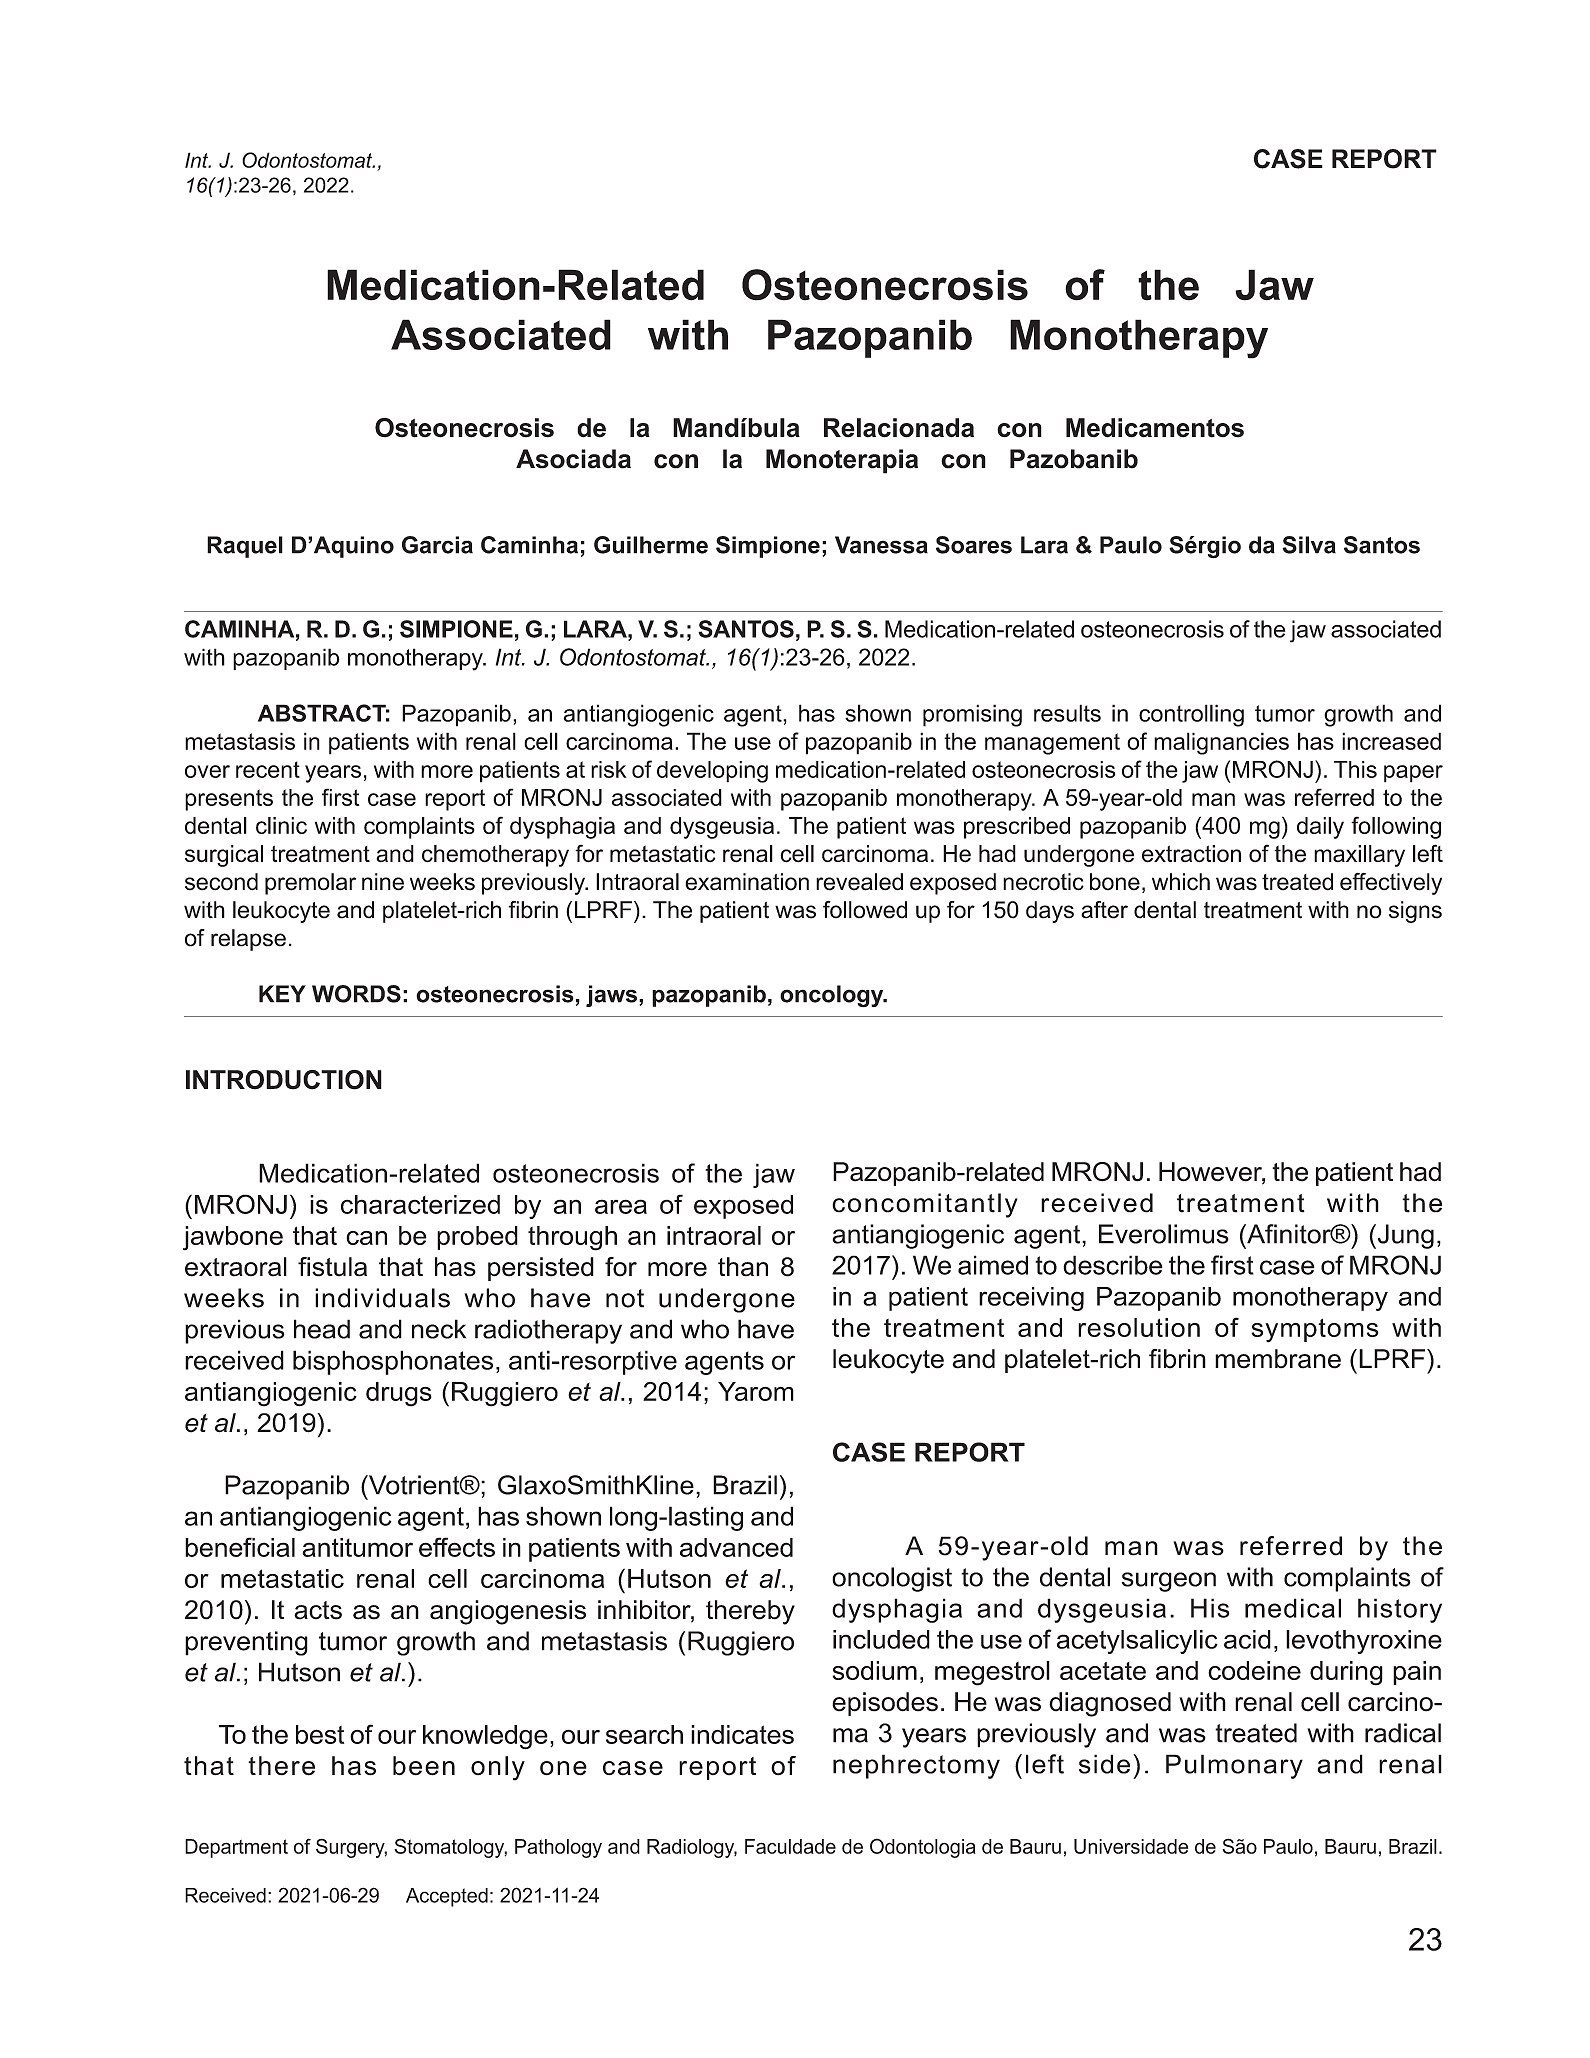 This page has height=2058, width=1590. I want to click on Garcia, so click(437, 545).
